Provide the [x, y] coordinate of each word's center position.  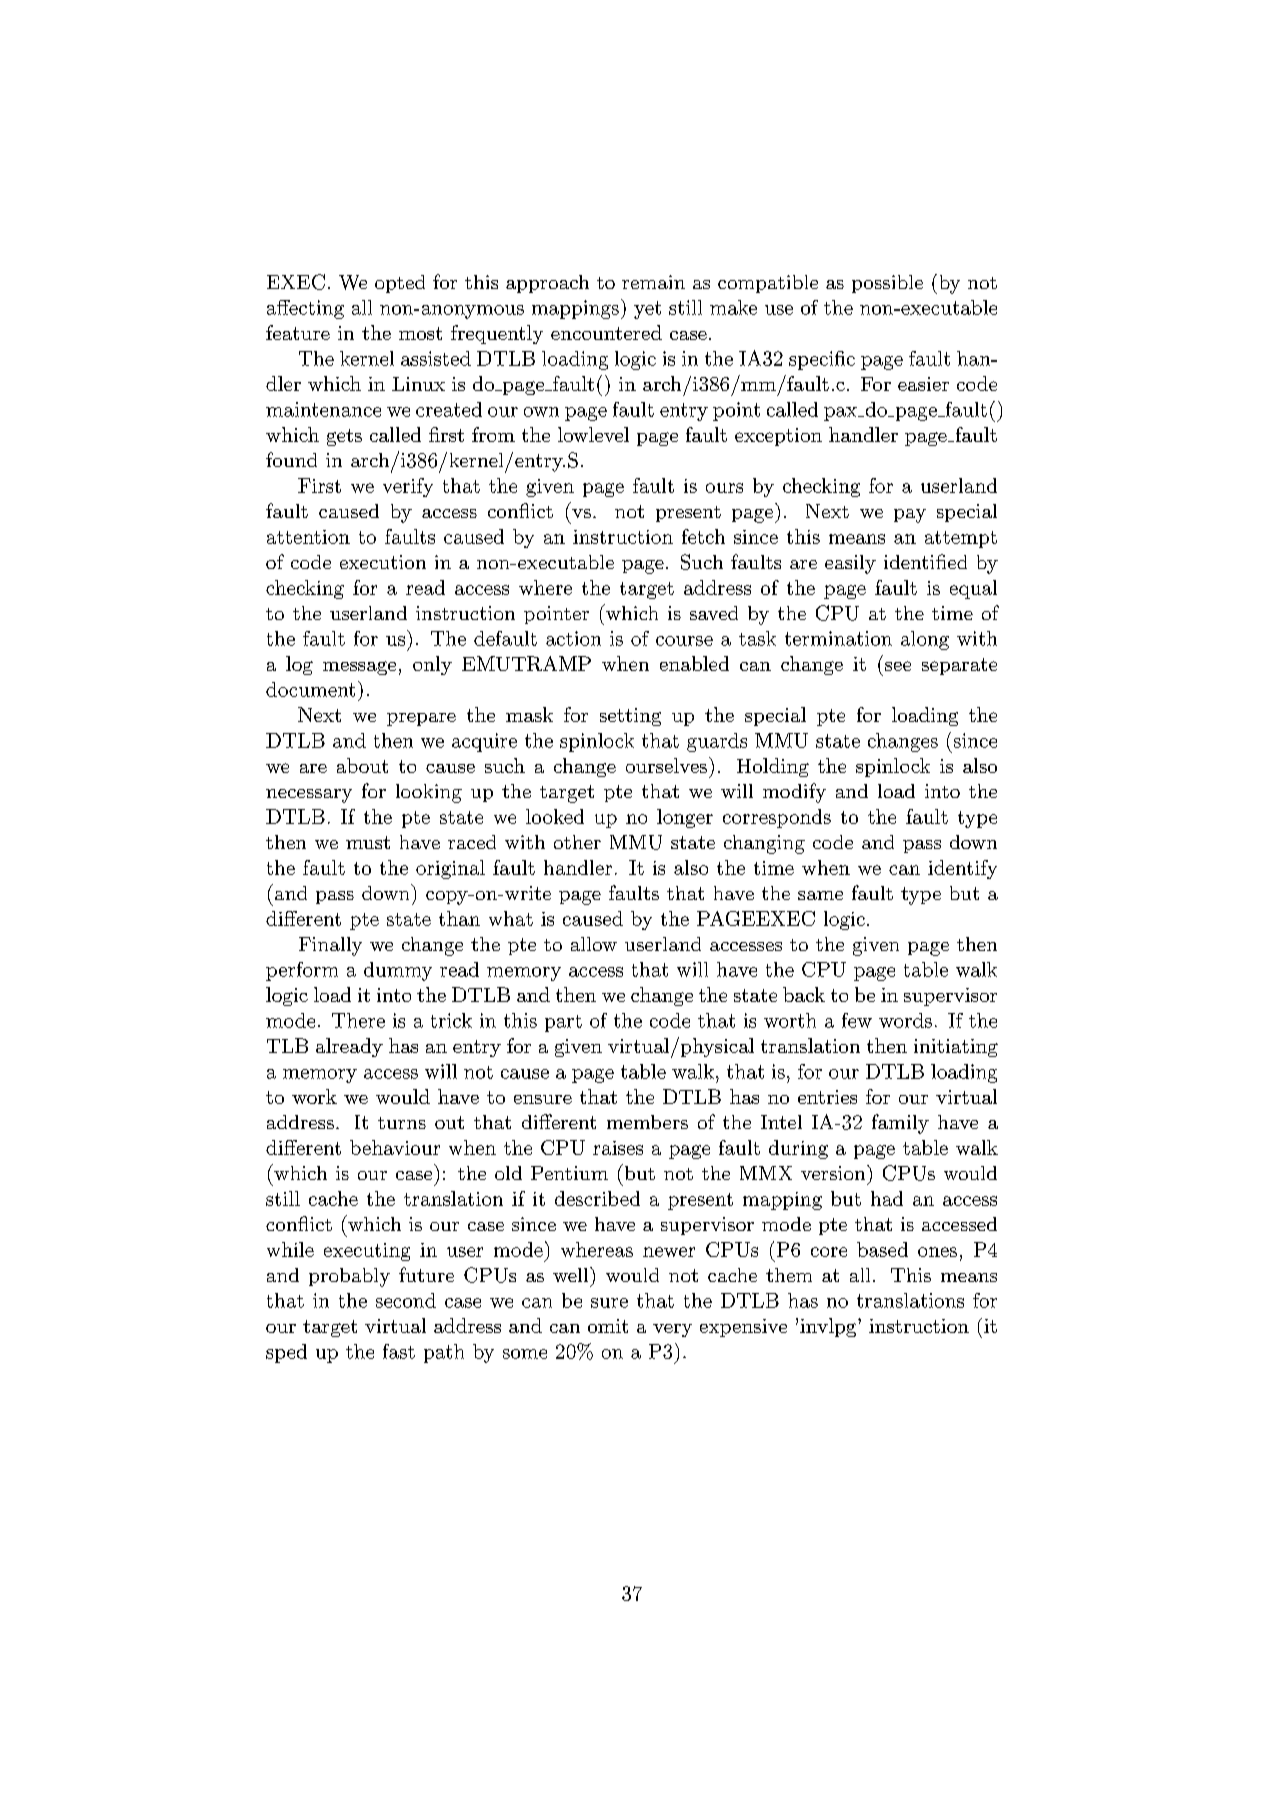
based [882, 1249]
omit [608, 1326]
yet [647, 310]
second [406, 1300]
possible [887, 284]
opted [400, 284]
